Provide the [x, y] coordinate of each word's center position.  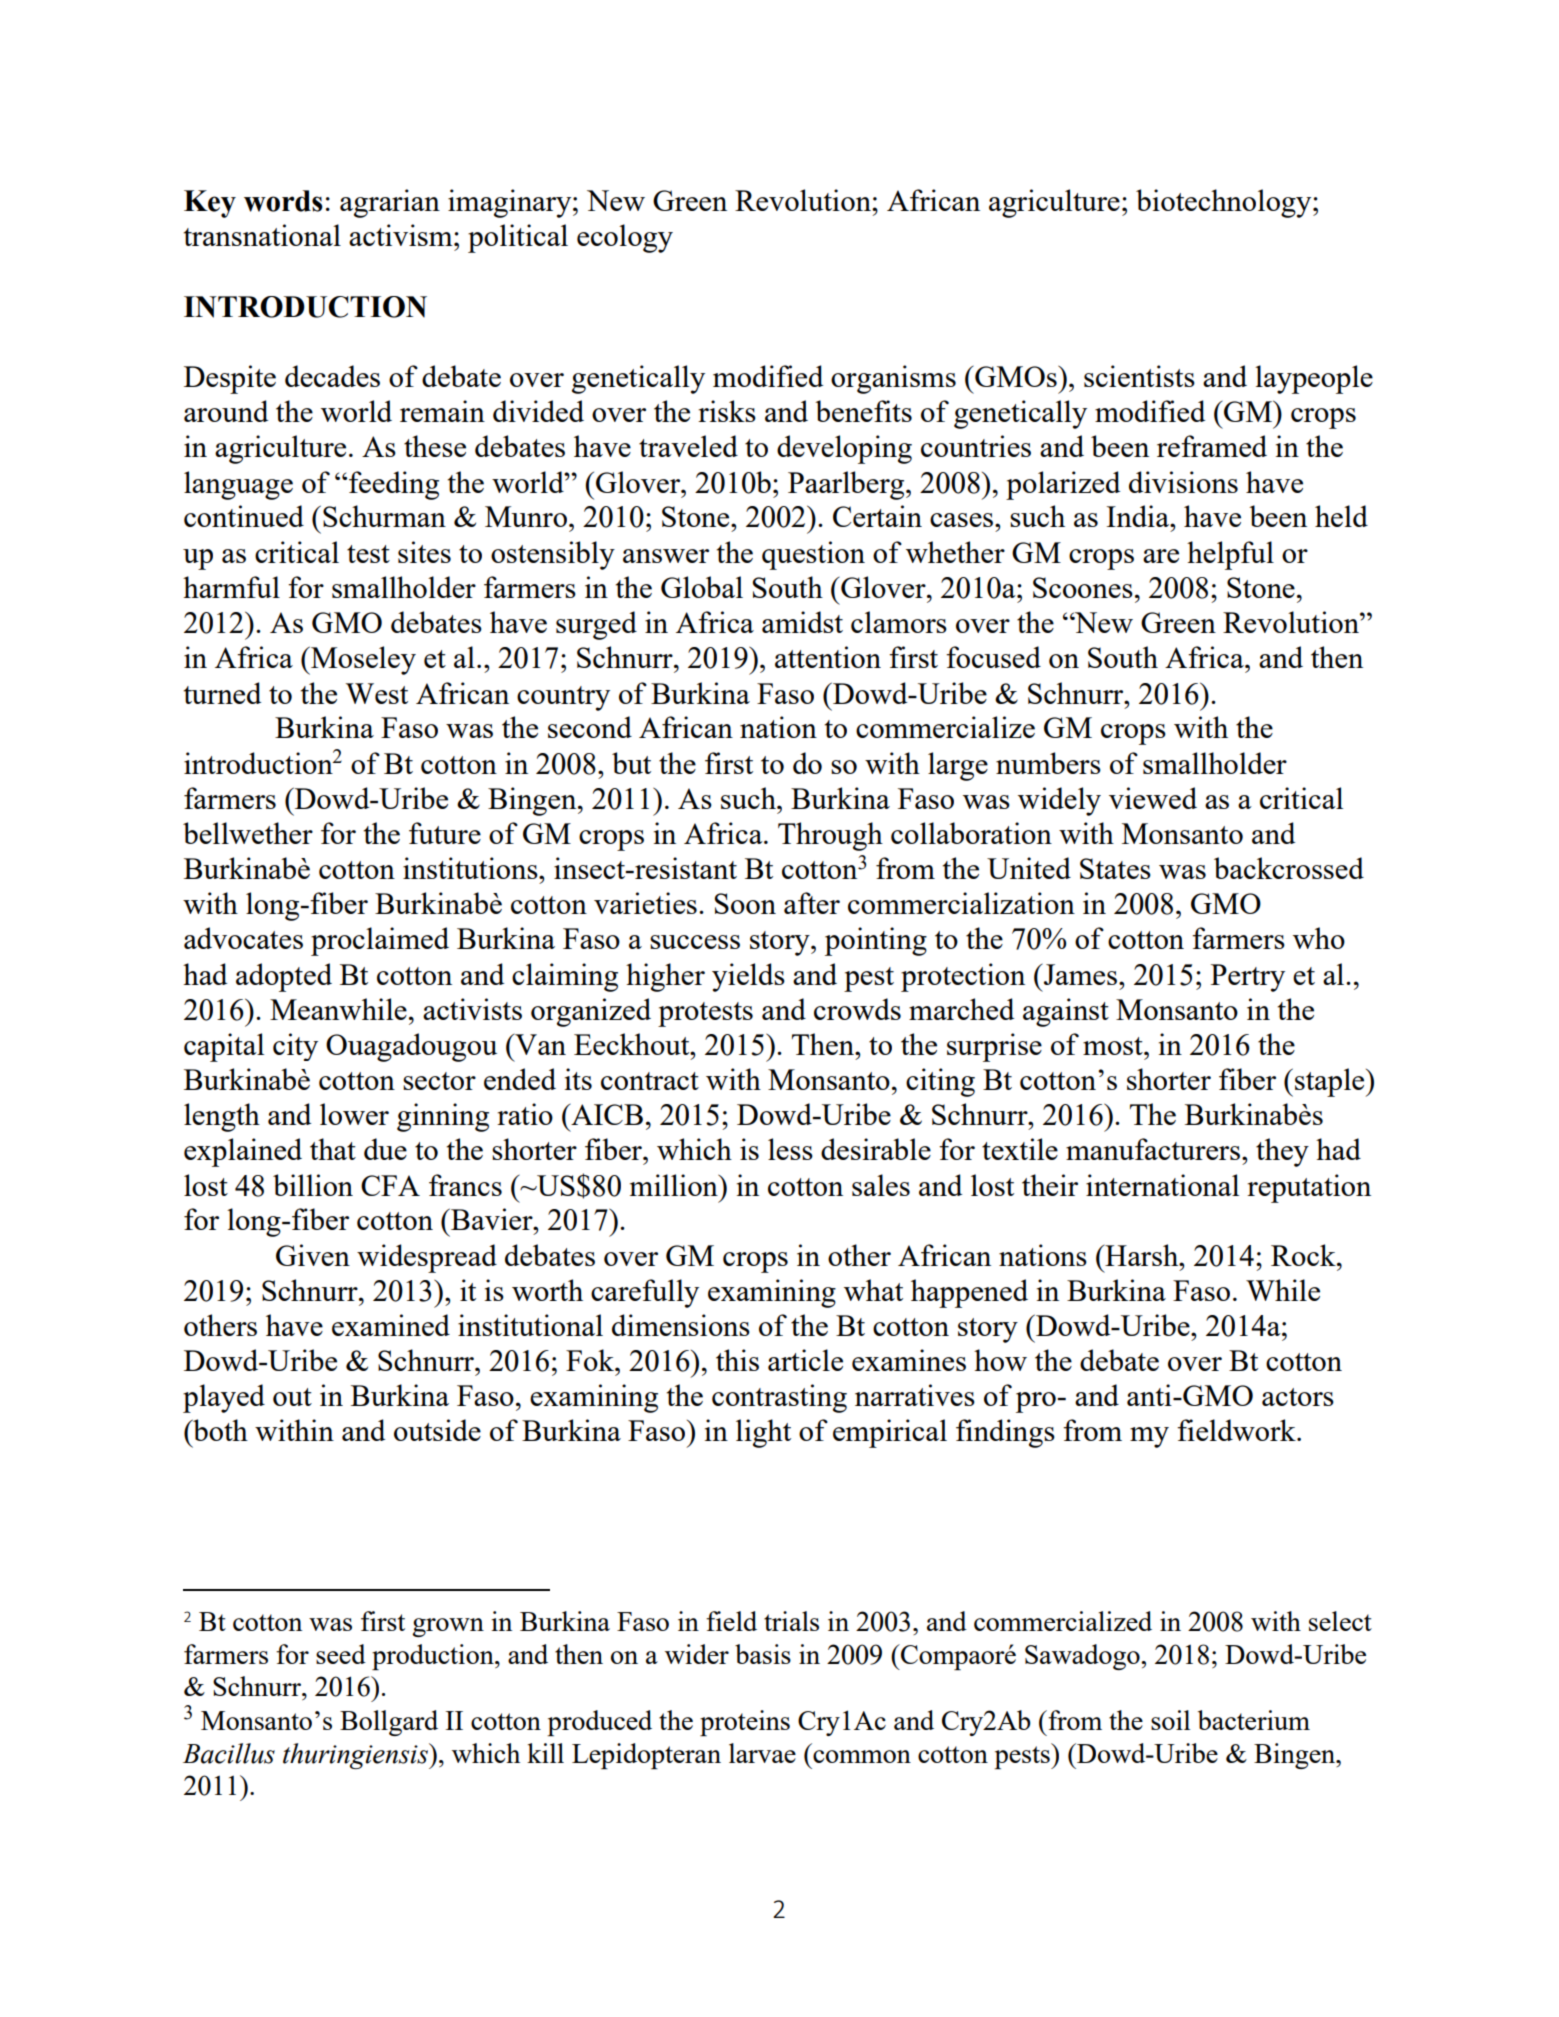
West [377, 693]
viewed [1153, 798]
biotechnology [1225, 203]
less [790, 1149]
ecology [625, 238]
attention [828, 657]
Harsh [1142, 1255]
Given [313, 1255]
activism [402, 235]
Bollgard [389, 1723]
